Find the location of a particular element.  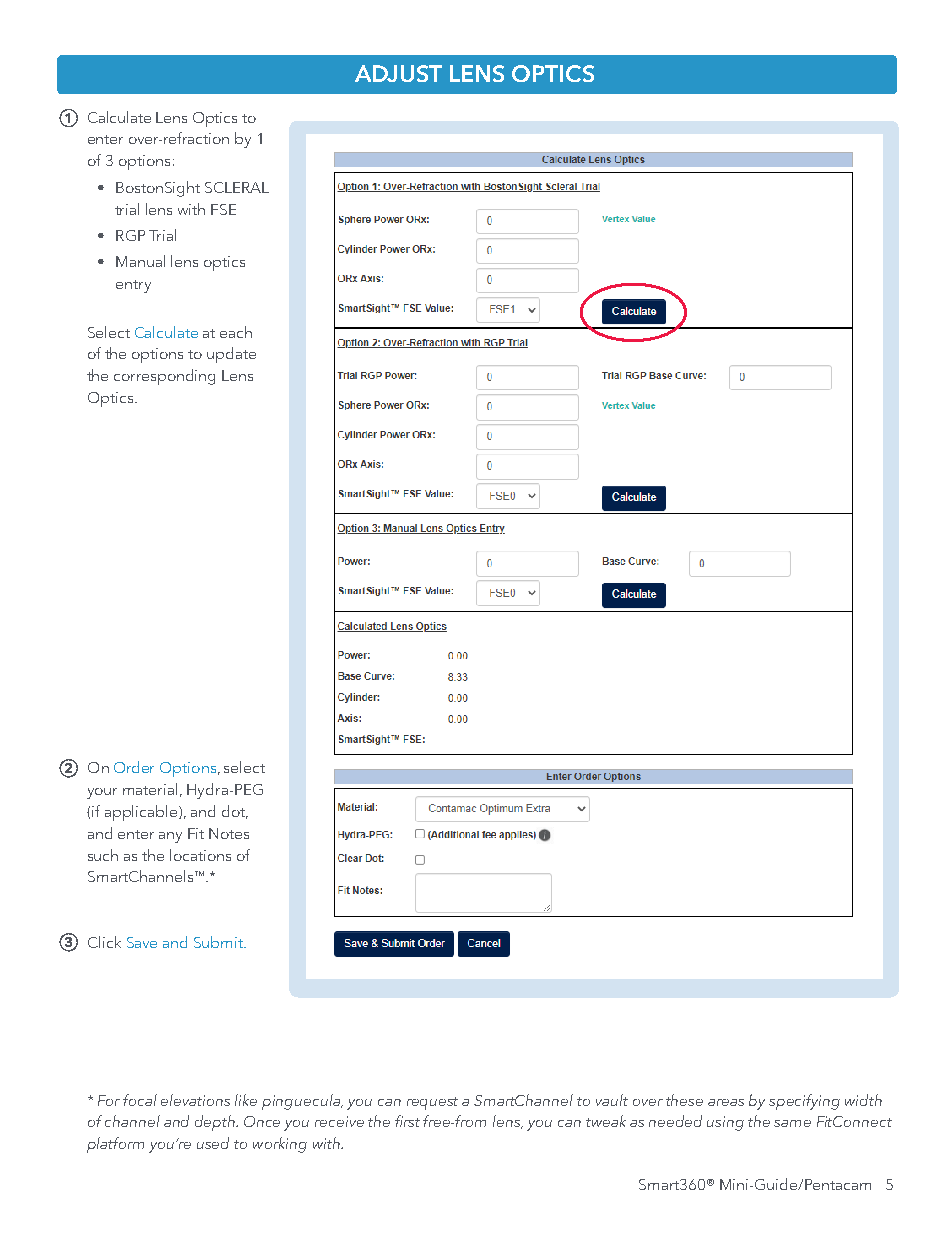

corresponding is located at coordinates (164, 377).
